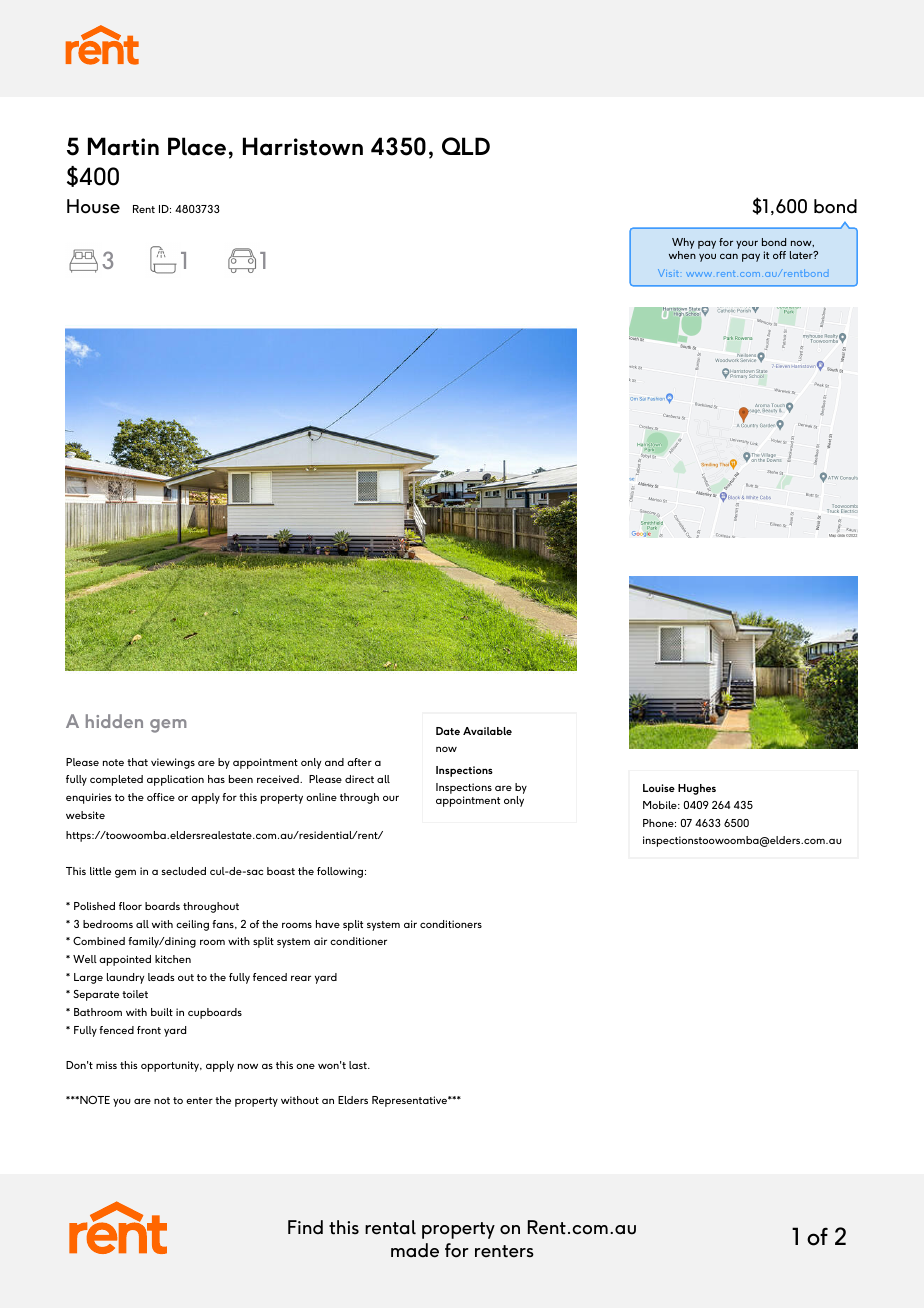 The image size is (924, 1308). Describe the element at coordinates (448, 731) in the image. I see `Date` at that location.
